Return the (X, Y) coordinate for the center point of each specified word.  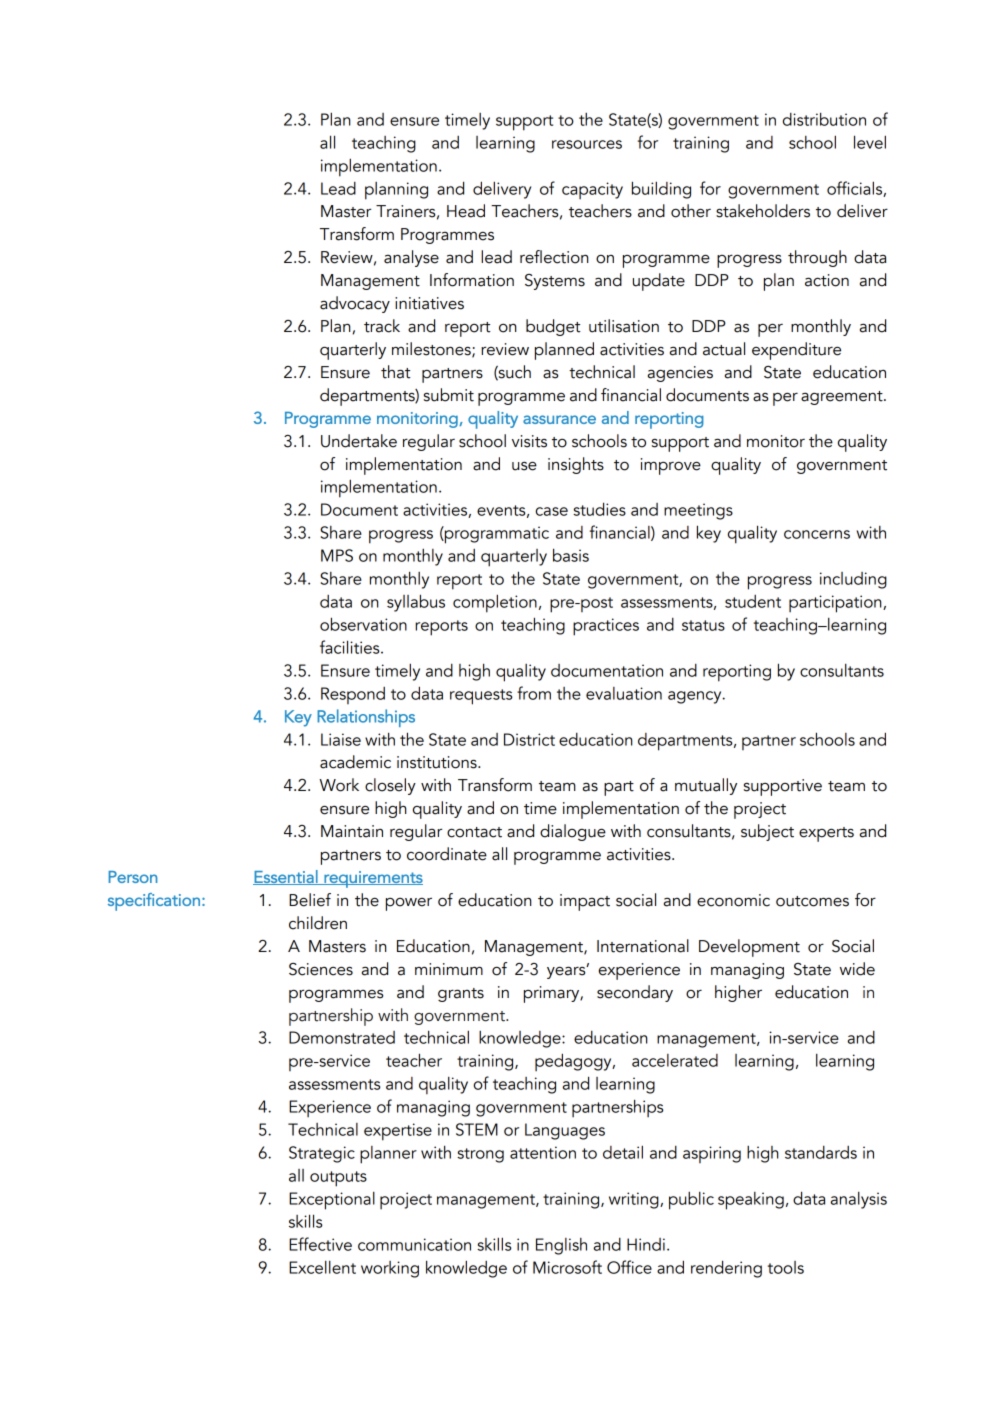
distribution (824, 119)
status (703, 625)
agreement (843, 398)
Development (749, 948)
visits (529, 441)
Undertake (359, 441)
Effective (320, 1244)
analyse (411, 258)
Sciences (321, 969)
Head (466, 211)
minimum (449, 969)
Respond (353, 695)
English (561, 1246)
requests (481, 697)
